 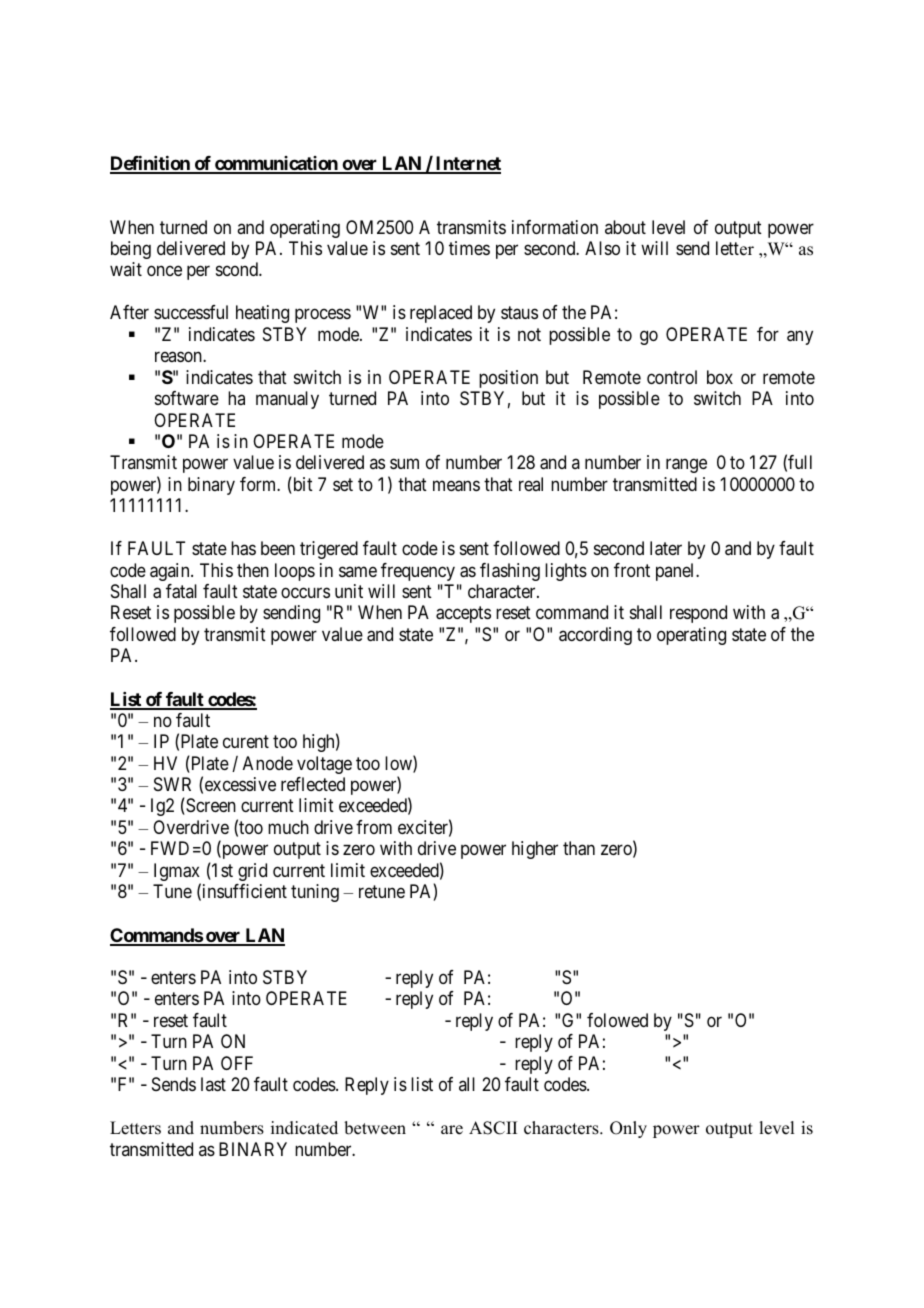 I want to click on Internet, so click(x=467, y=164).
